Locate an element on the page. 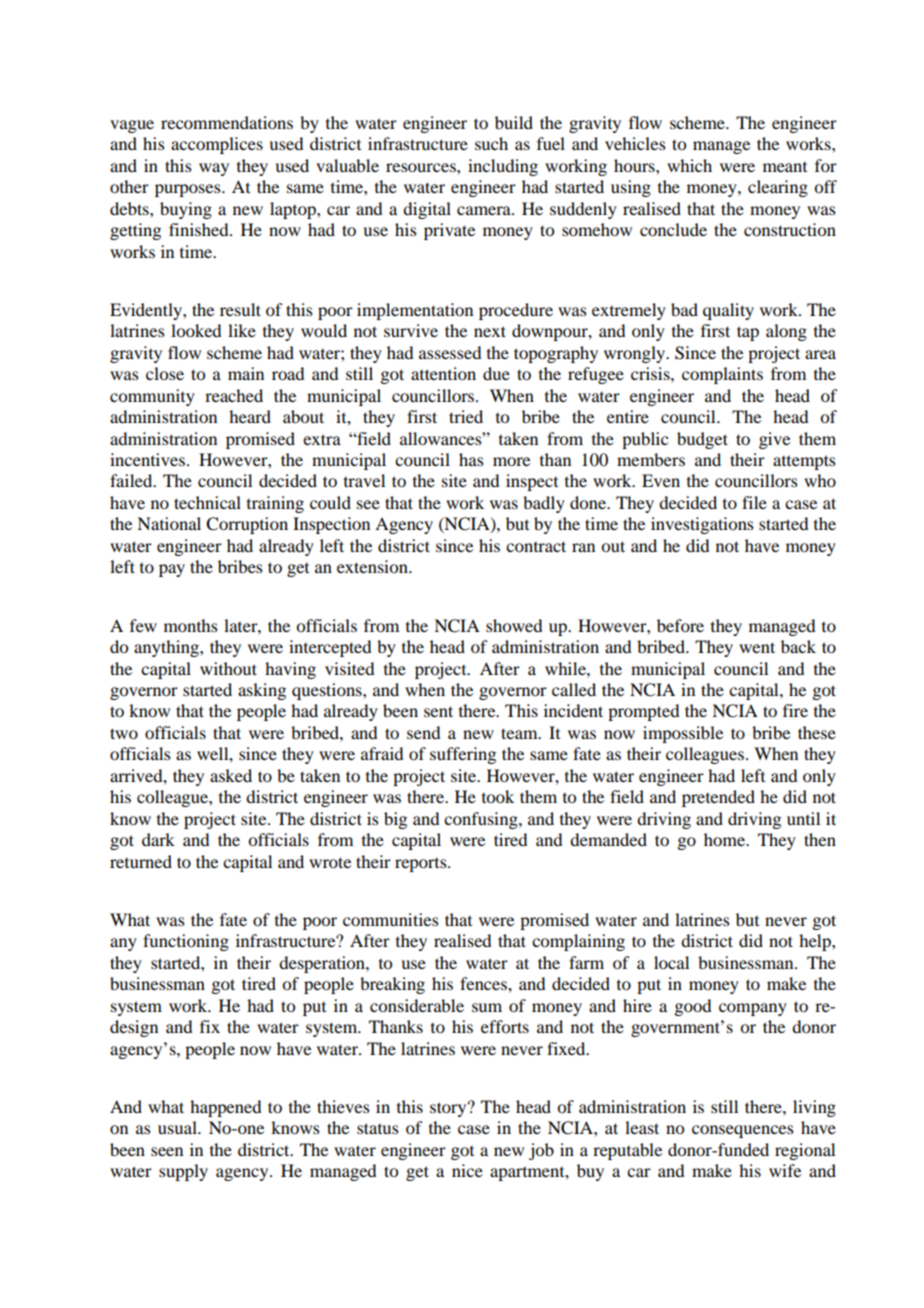 The width and height of the document is (924, 1308). accomplices is located at coordinates (217, 145).
